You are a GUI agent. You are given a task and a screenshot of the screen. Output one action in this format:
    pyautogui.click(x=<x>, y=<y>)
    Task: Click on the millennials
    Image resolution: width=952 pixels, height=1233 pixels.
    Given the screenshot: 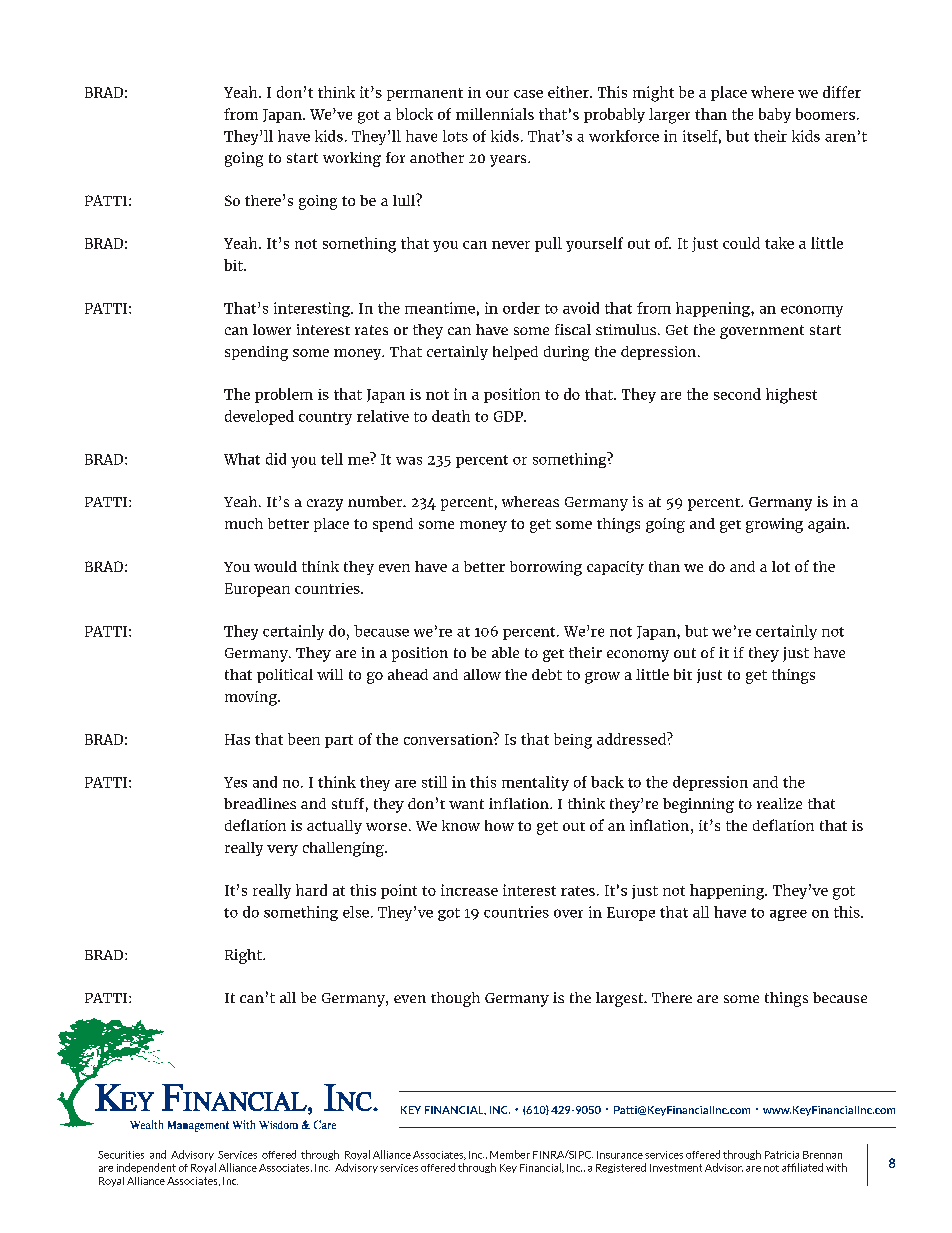 What is the action you would take?
    pyautogui.click(x=495, y=114)
